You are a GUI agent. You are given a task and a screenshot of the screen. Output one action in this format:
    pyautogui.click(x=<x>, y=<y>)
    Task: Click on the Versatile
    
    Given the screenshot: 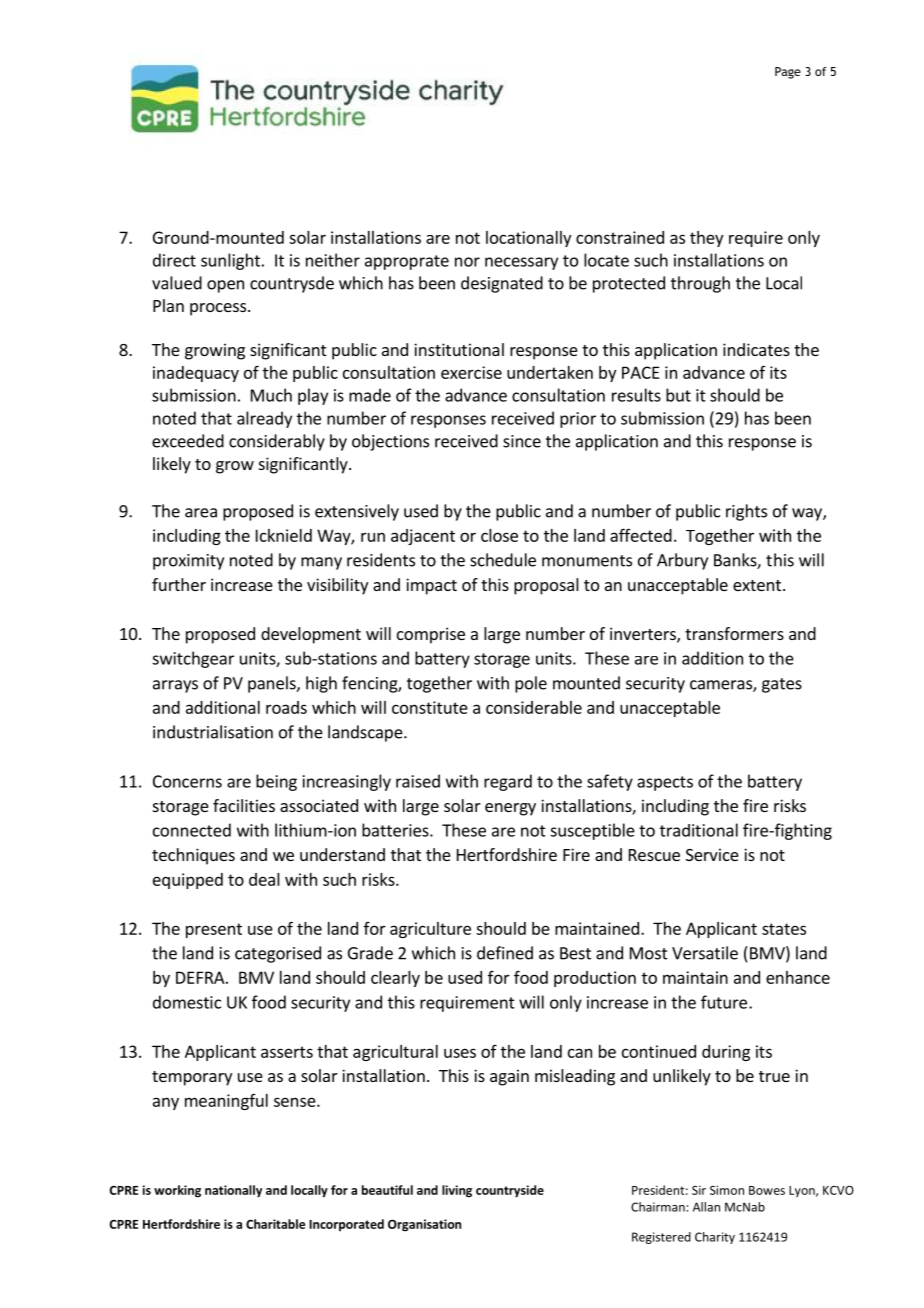 What is the action you would take?
    pyautogui.click(x=705, y=953)
